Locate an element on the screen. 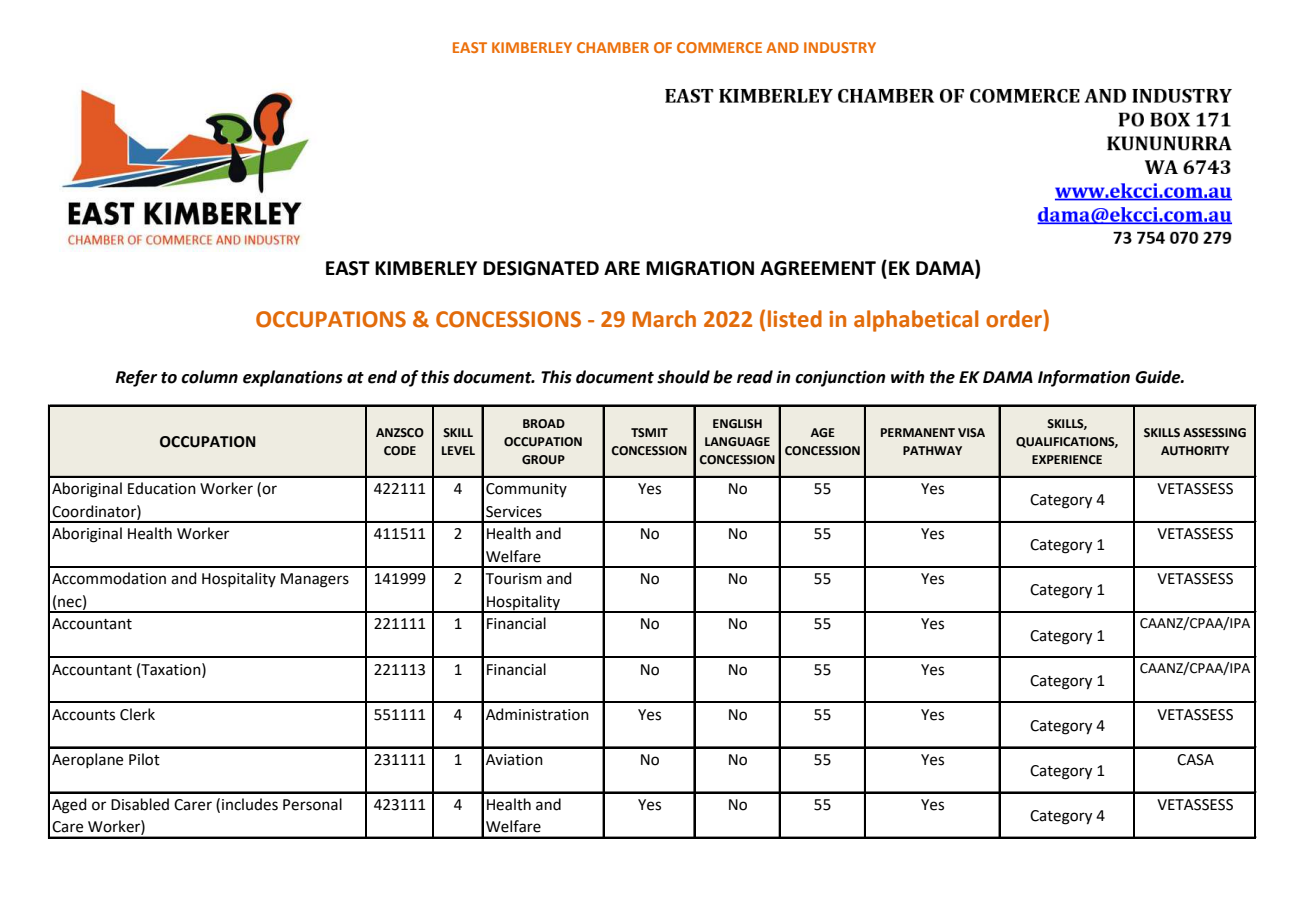 This screenshot has width=1308, height=924. column is located at coordinates (209, 377).
